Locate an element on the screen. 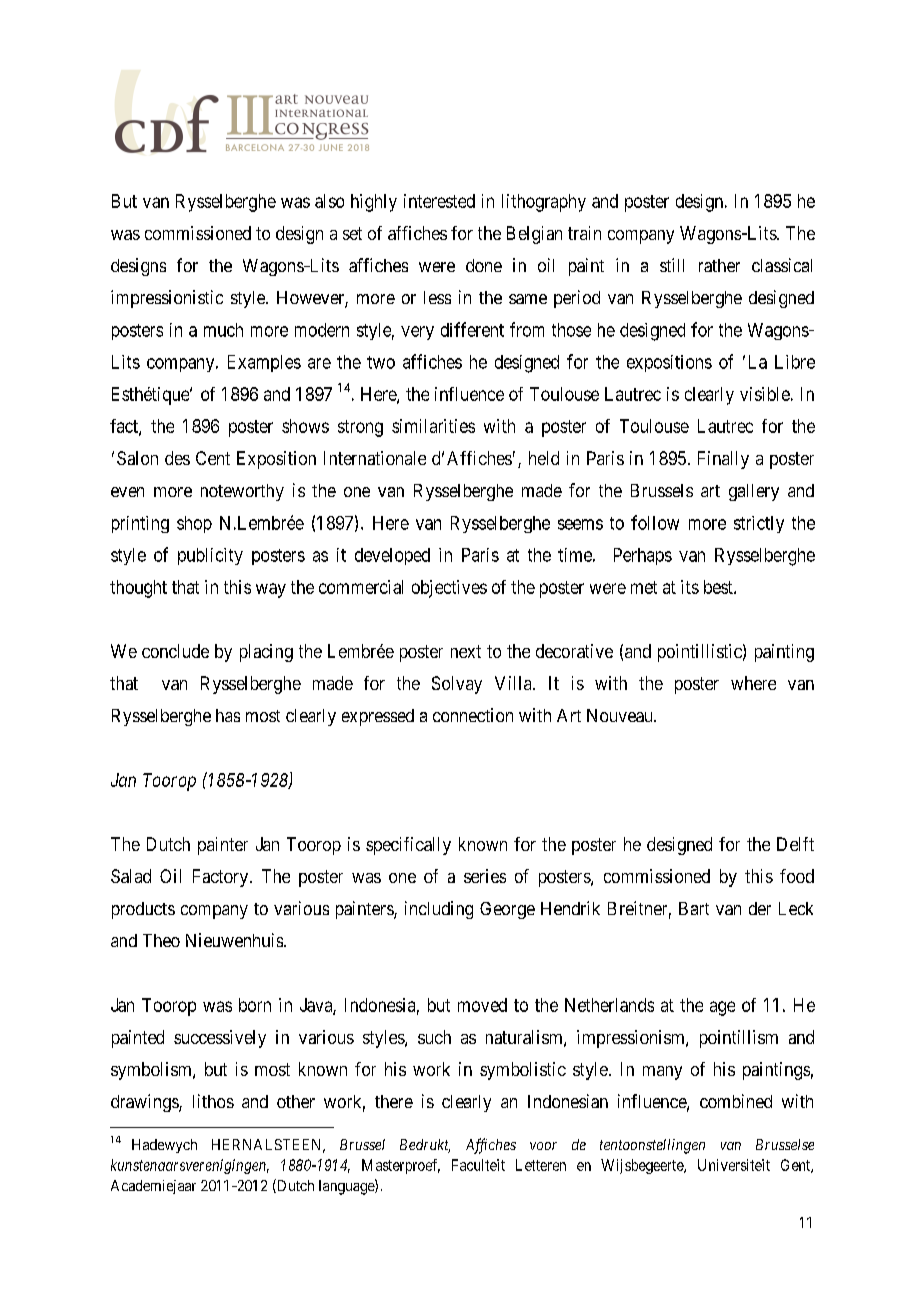 The image size is (924, 1308). Delft is located at coordinates (795, 844).
